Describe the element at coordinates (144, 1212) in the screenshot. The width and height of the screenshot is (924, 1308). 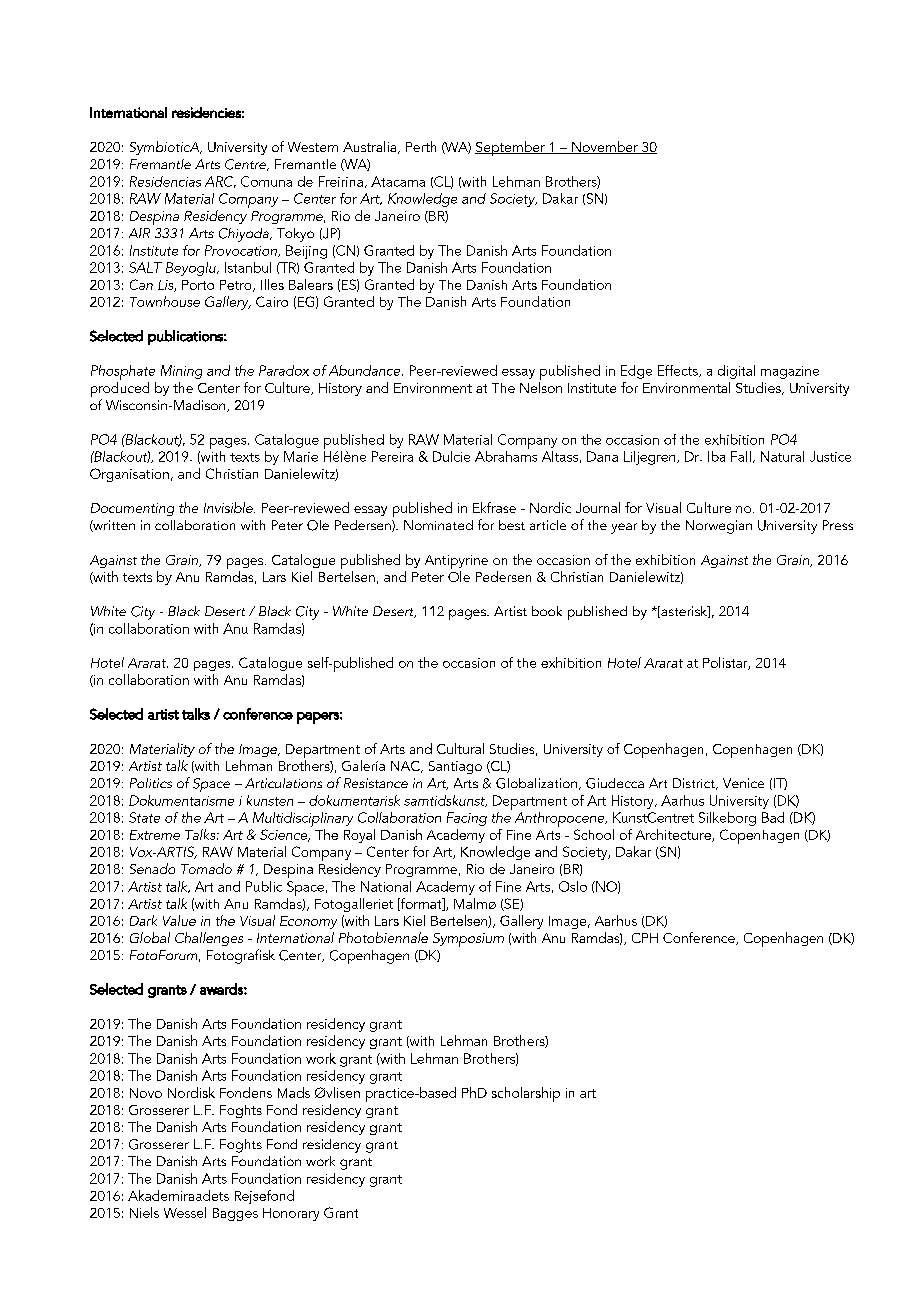
I see `Niels` at that location.
